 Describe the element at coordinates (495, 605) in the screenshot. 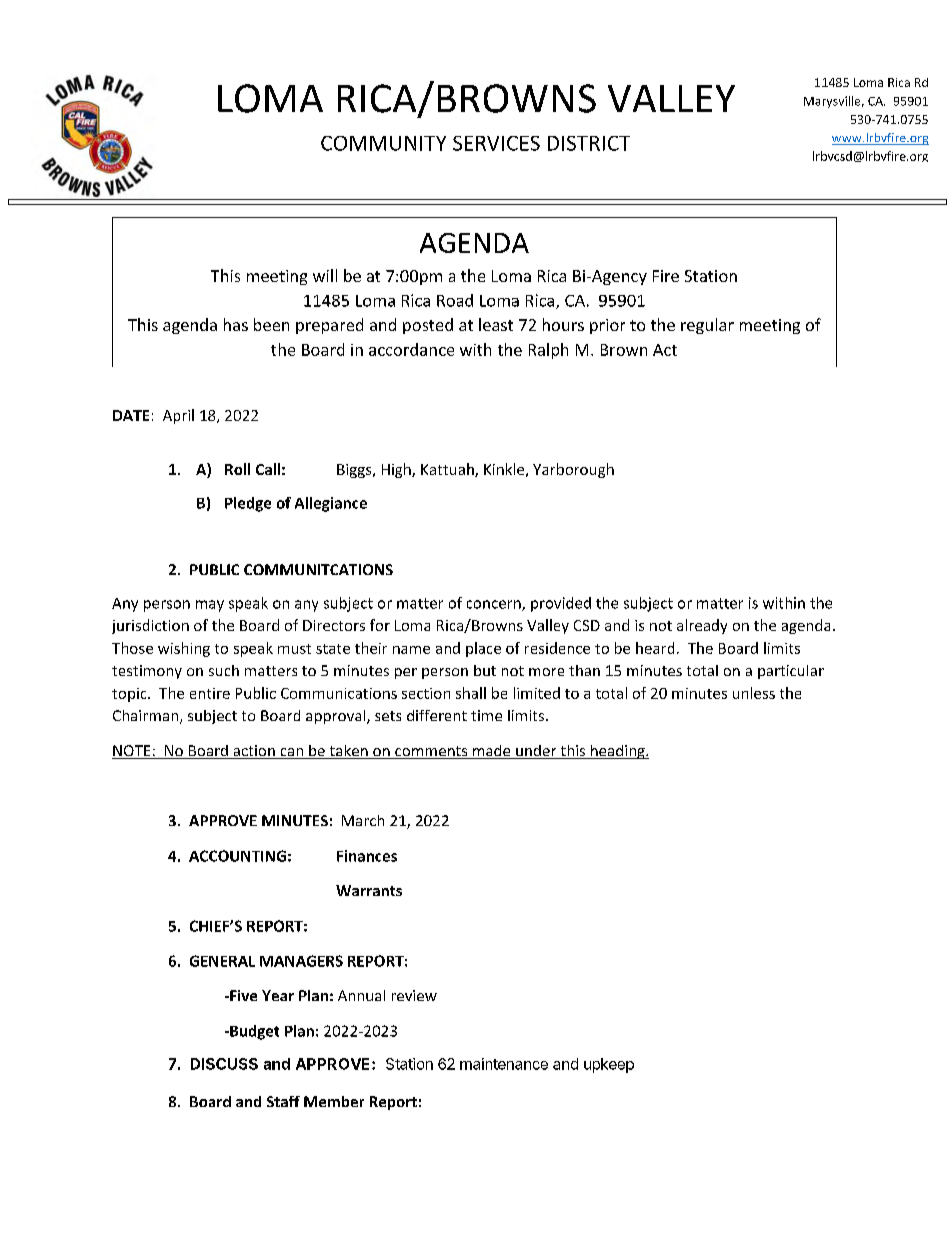

I see `concern` at that location.
